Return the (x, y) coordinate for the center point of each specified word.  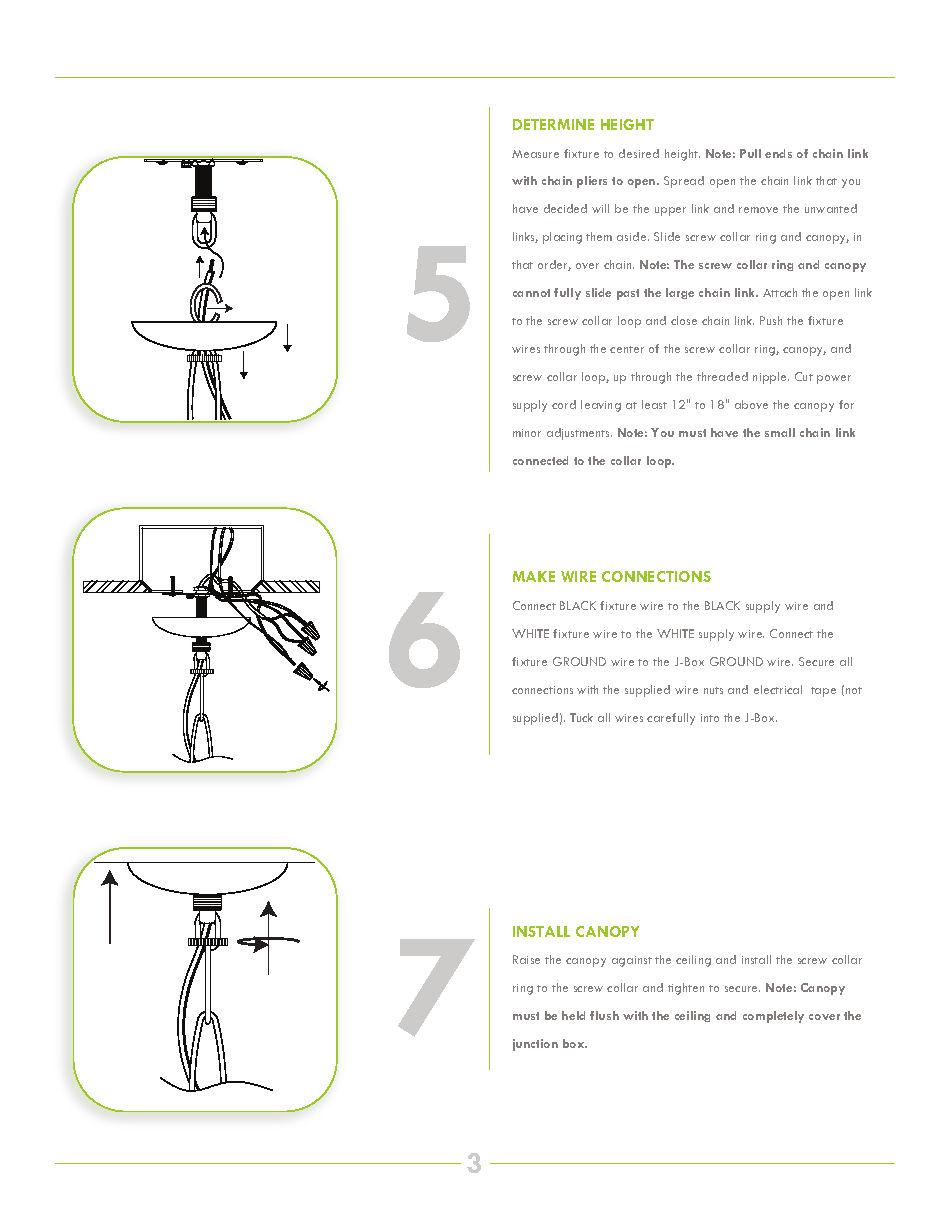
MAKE (534, 576)
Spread (684, 182)
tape (823, 692)
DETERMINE (553, 124)
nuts (713, 690)
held (573, 1015)
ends (778, 153)
